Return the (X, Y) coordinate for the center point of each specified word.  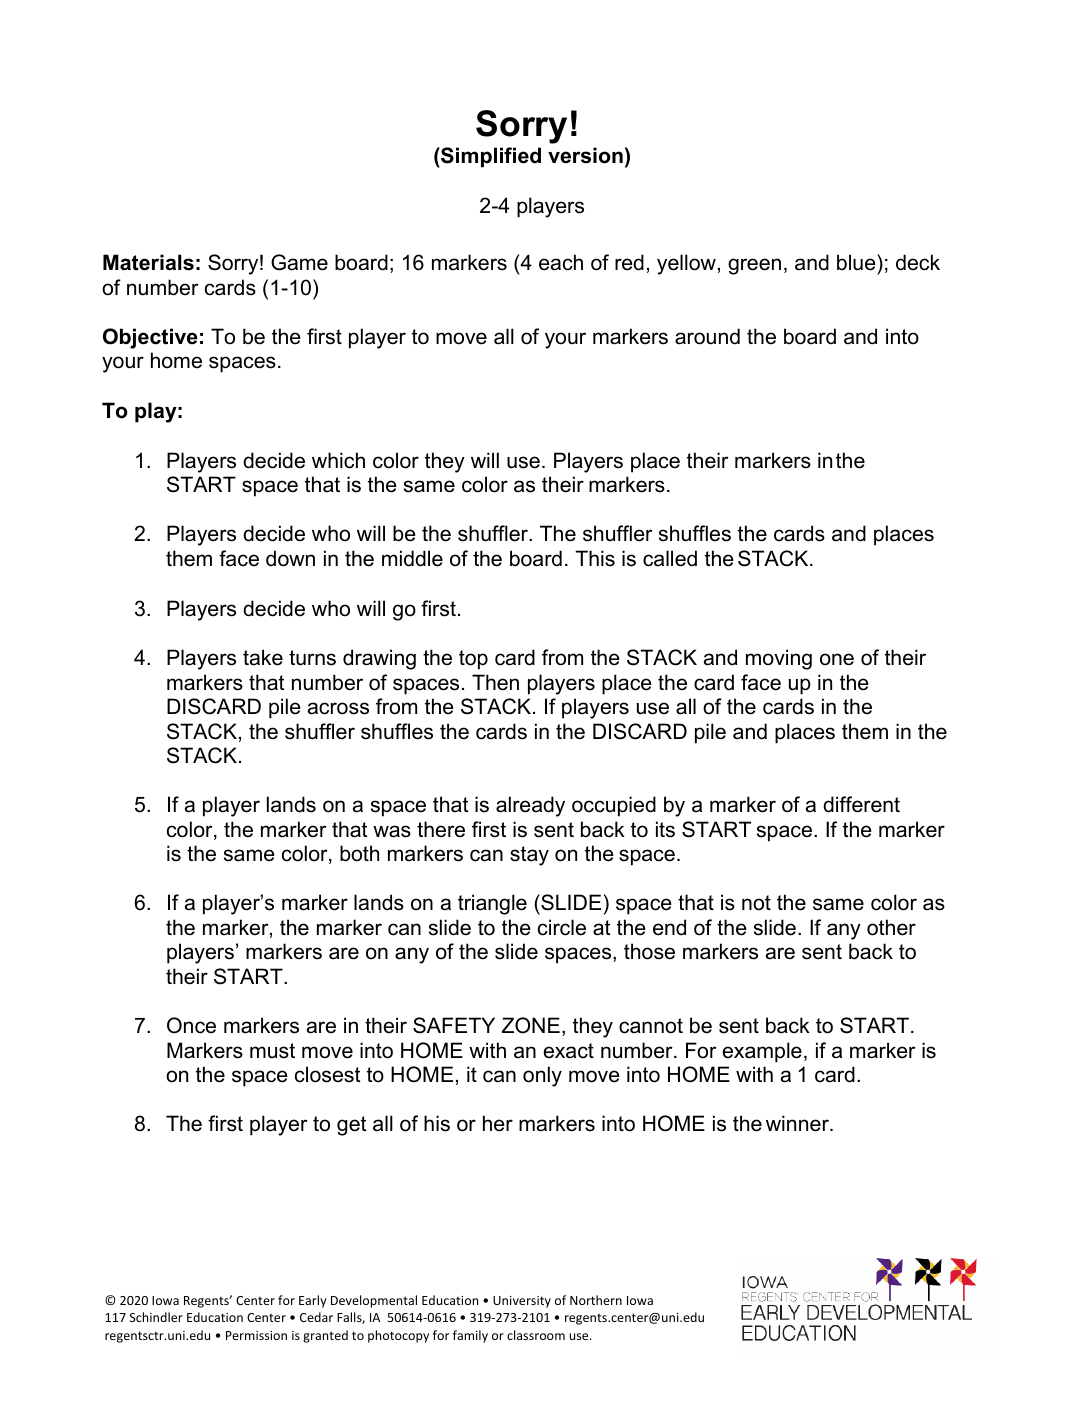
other (891, 927)
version (585, 155)
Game (299, 262)
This (595, 558)
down (290, 558)
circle (562, 927)
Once (191, 1025)
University (522, 1302)
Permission (256, 1335)
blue (857, 262)
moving (779, 659)
